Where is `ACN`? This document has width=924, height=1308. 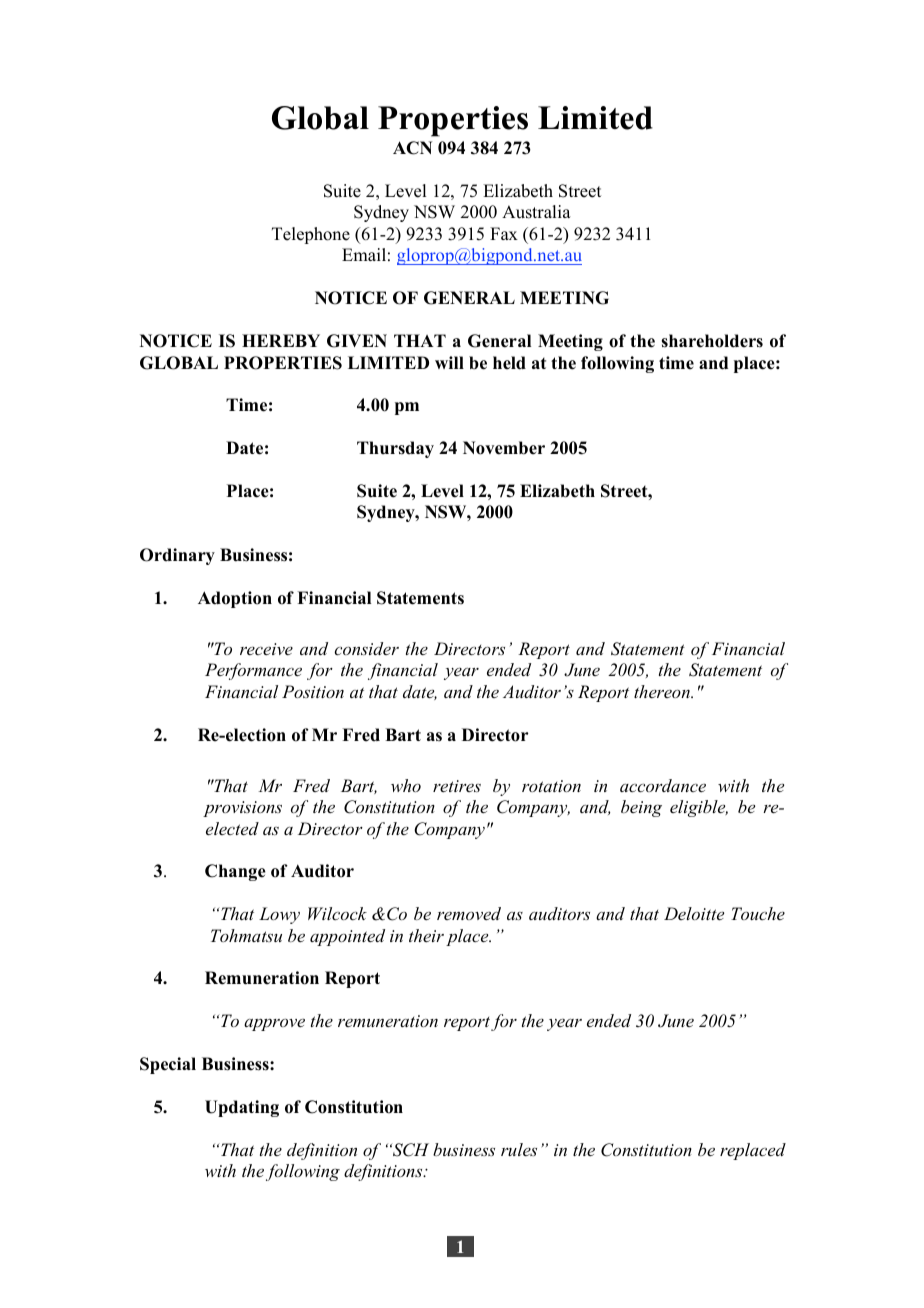 ACN is located at coordinates (412, 148).
